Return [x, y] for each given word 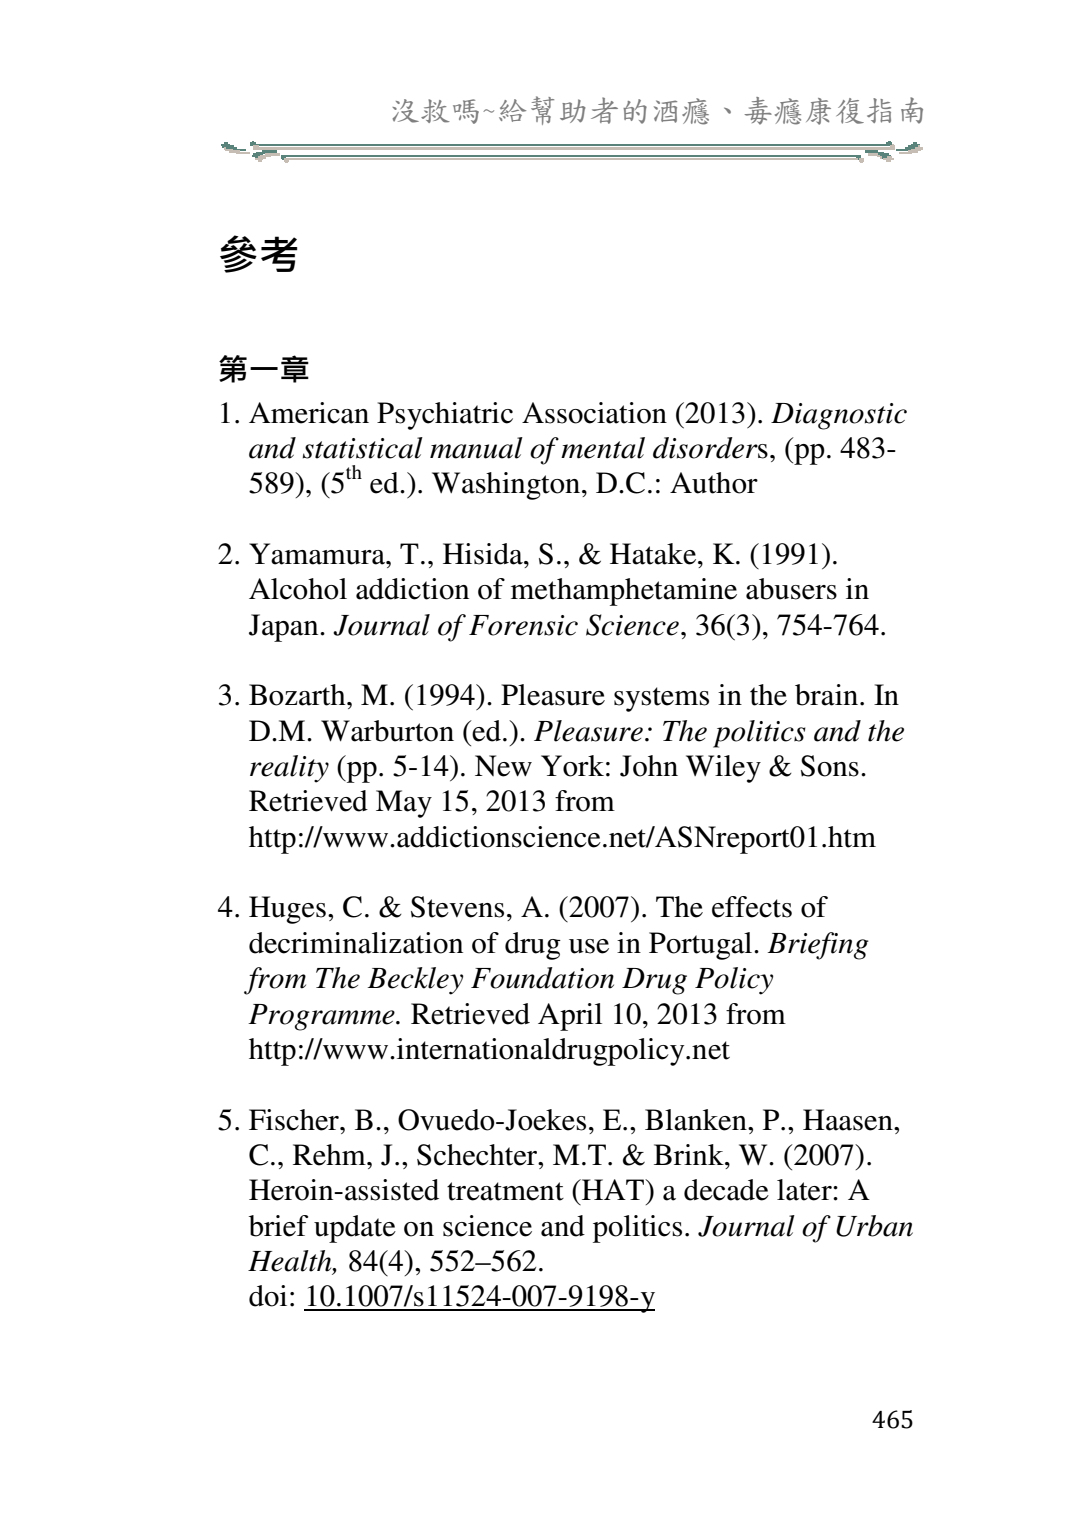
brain [828, 695]
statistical [363, 448]
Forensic [523, 625]
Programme [322, 1017]
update [355, 1229]
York [572, 766]
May [404, 804]
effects [752, 907]
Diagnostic [839, 416]
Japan [285, 628]
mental [603, 448]
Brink [690, 1154]
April [570, 1017]
